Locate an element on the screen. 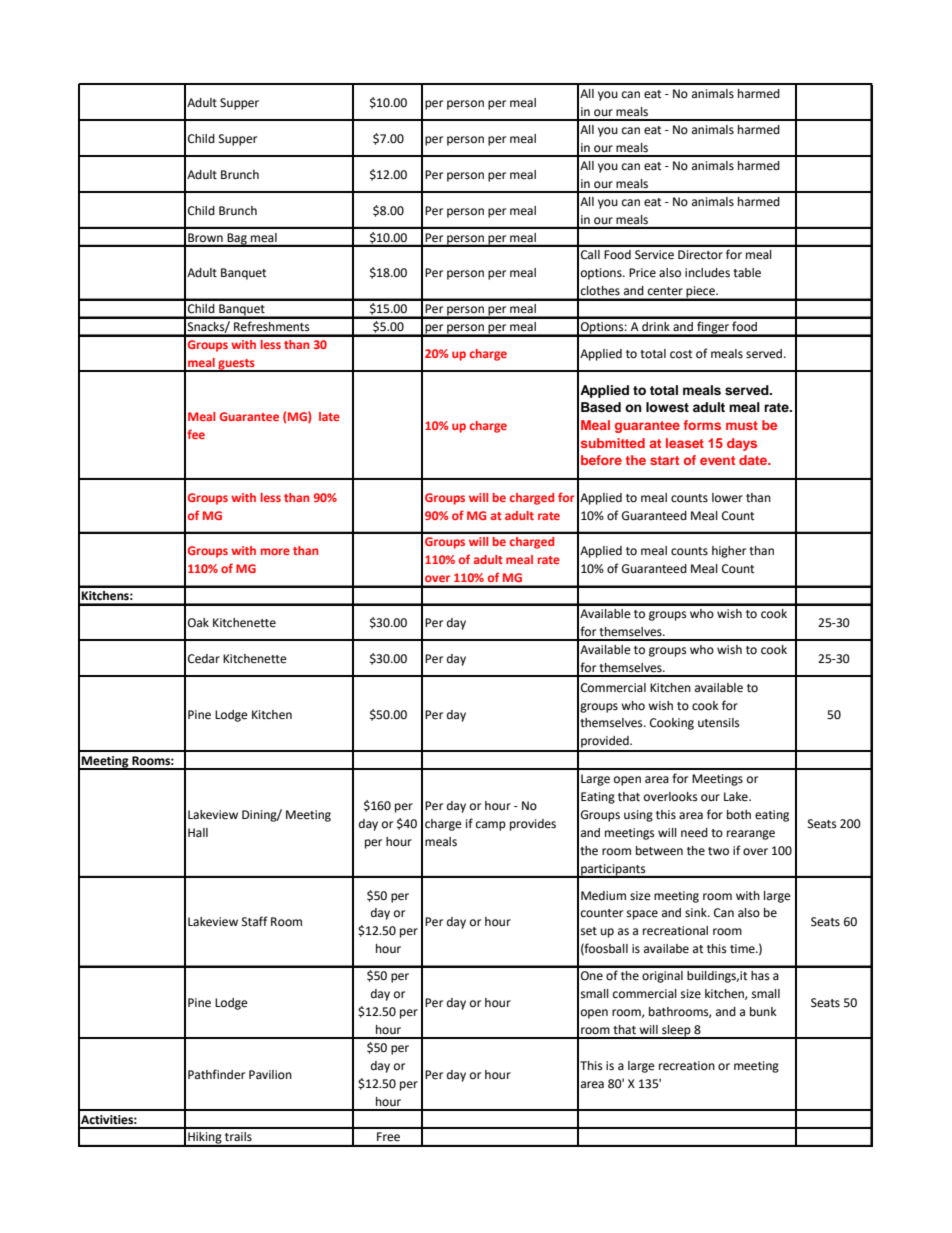 This screenshot has height=1233, width=952. guests is located at coordinates (236, 365).
